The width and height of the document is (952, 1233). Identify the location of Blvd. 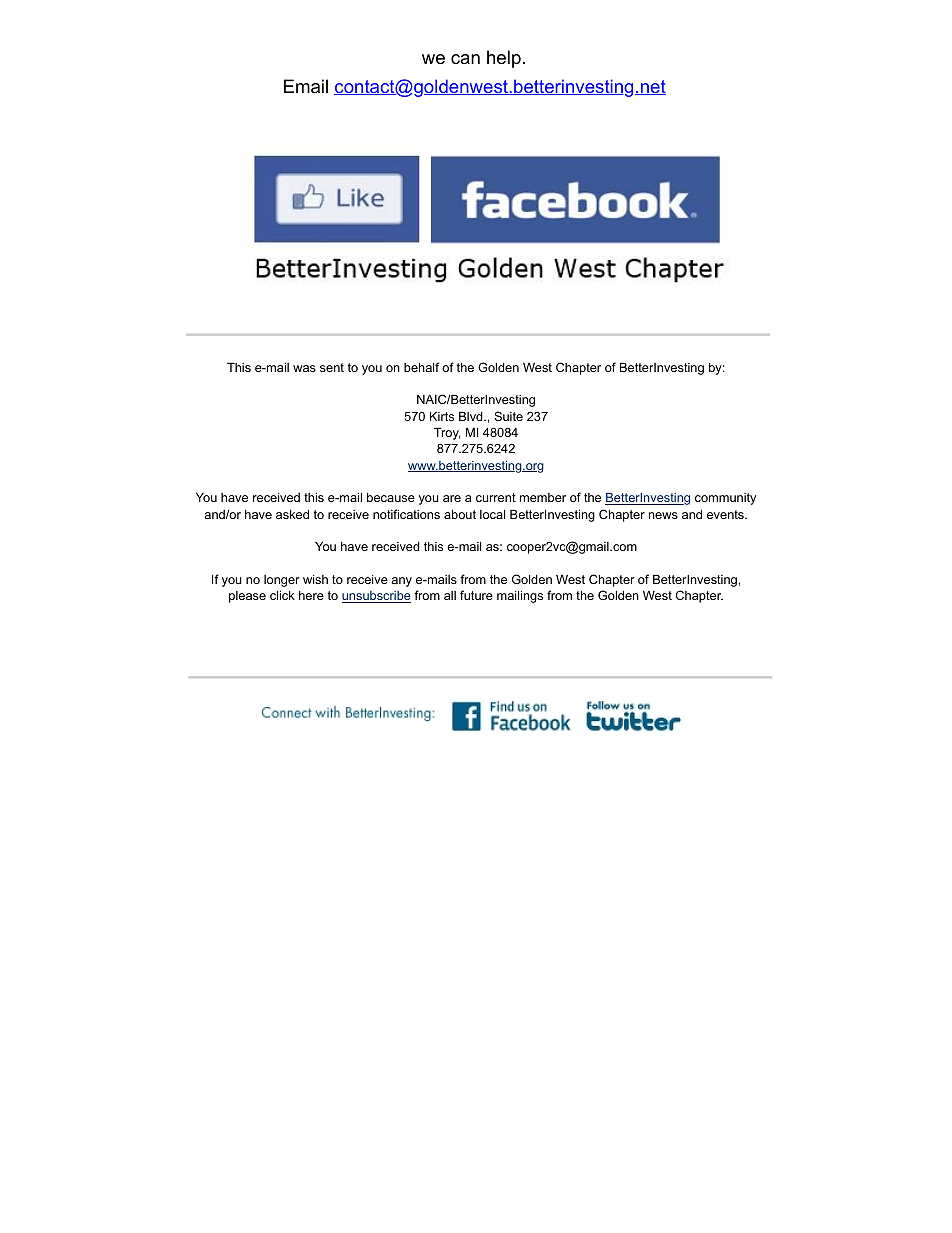
(472, 416).
